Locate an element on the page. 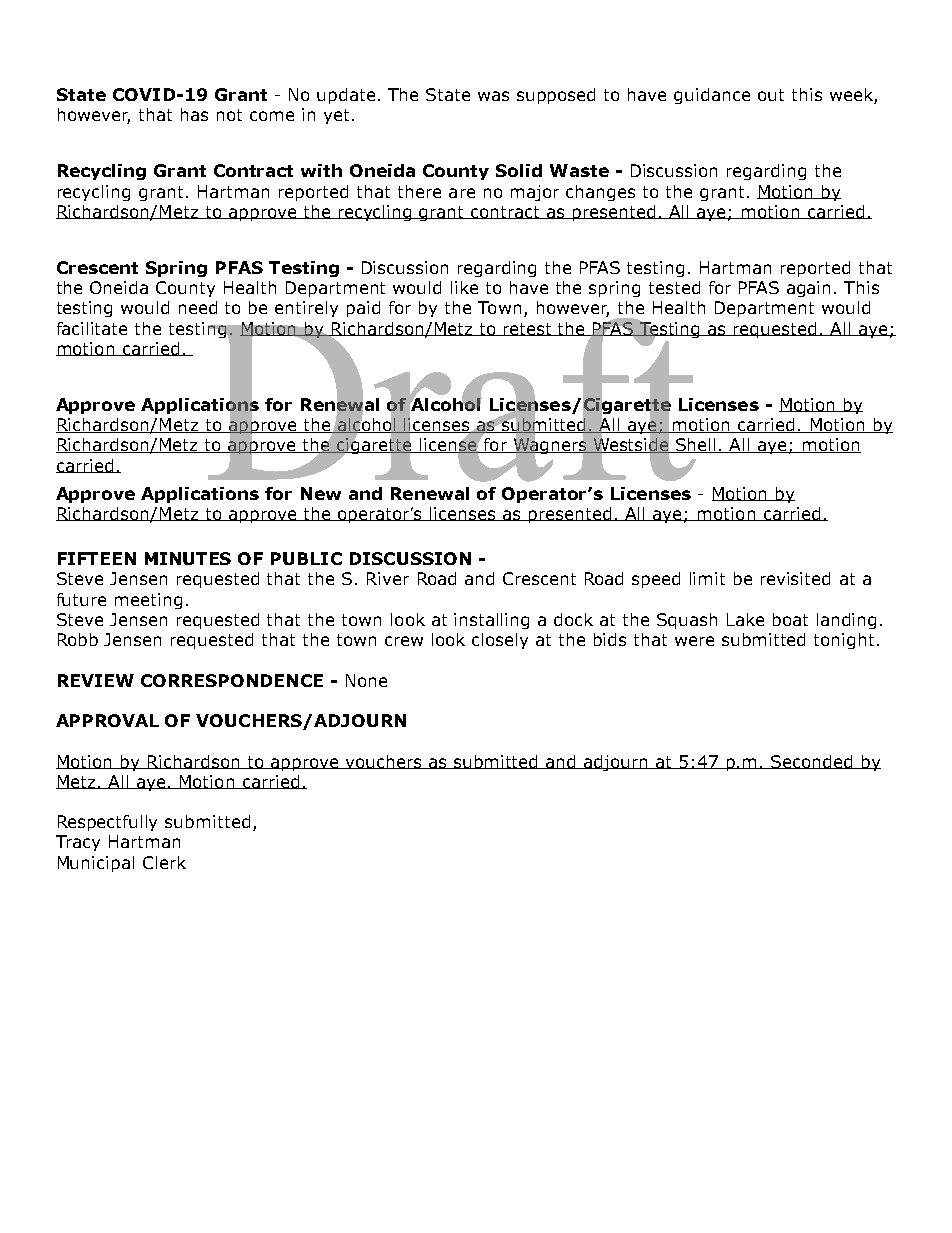  Seconded is located at coordinates (813, 762).
